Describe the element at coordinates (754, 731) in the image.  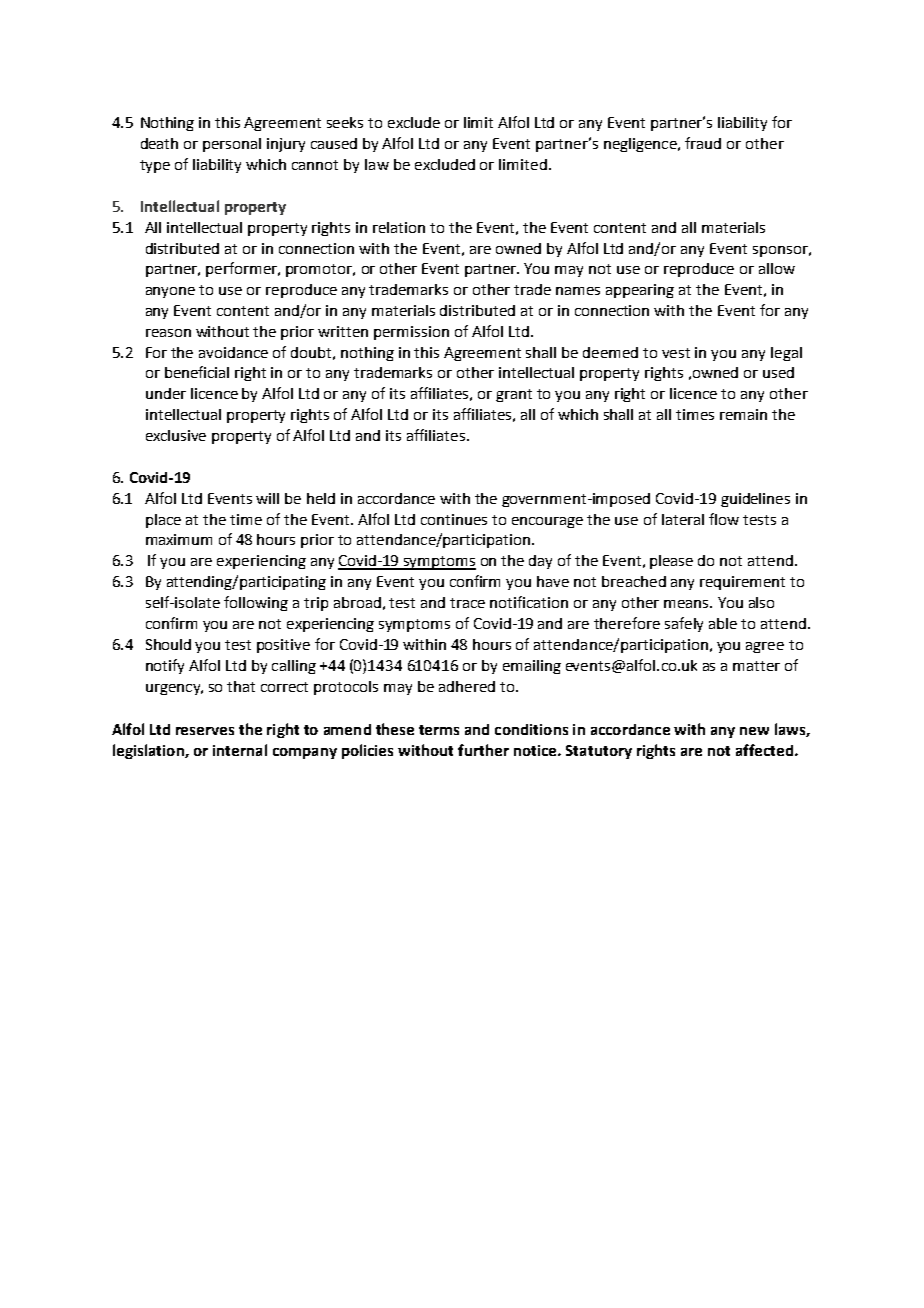
I see `new` at that location.
